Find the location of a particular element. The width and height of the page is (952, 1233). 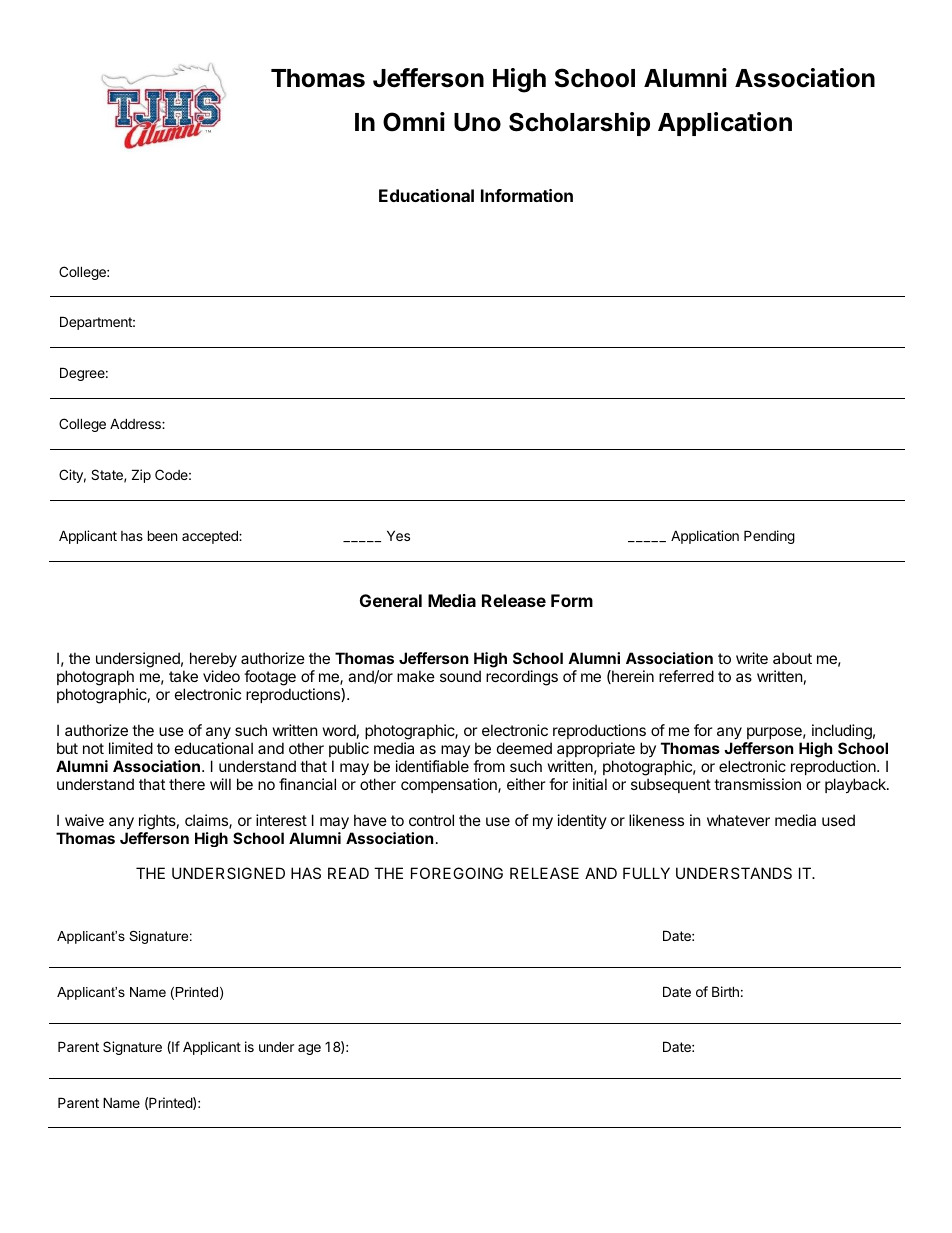

Pending is located at coordinates (769, 537).
